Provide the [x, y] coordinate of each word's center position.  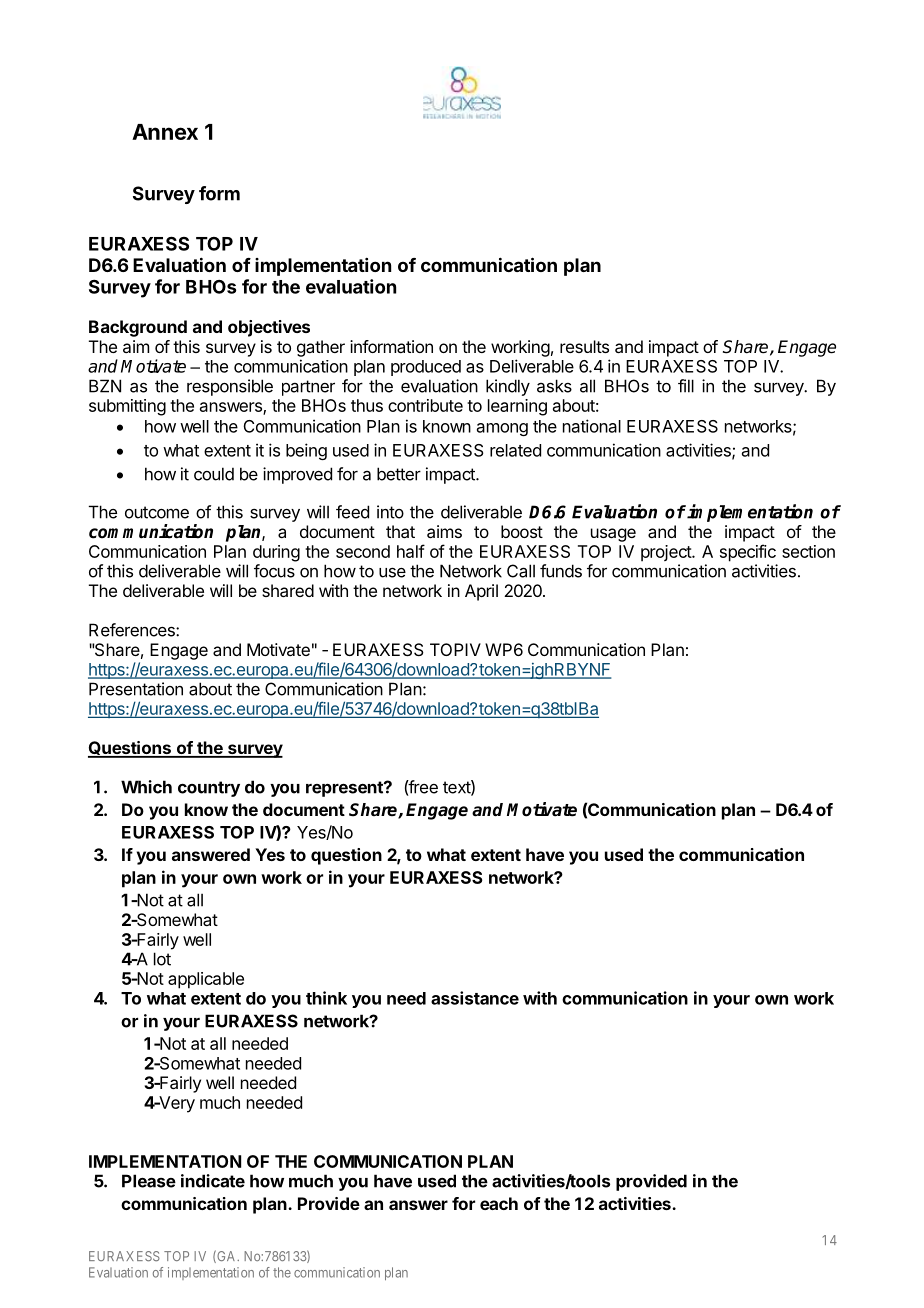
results [584, 346]
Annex [165, 132]
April [481, 592]
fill [686, 386]
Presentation [136, 689]
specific [748, 553]
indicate [213, 1181]
